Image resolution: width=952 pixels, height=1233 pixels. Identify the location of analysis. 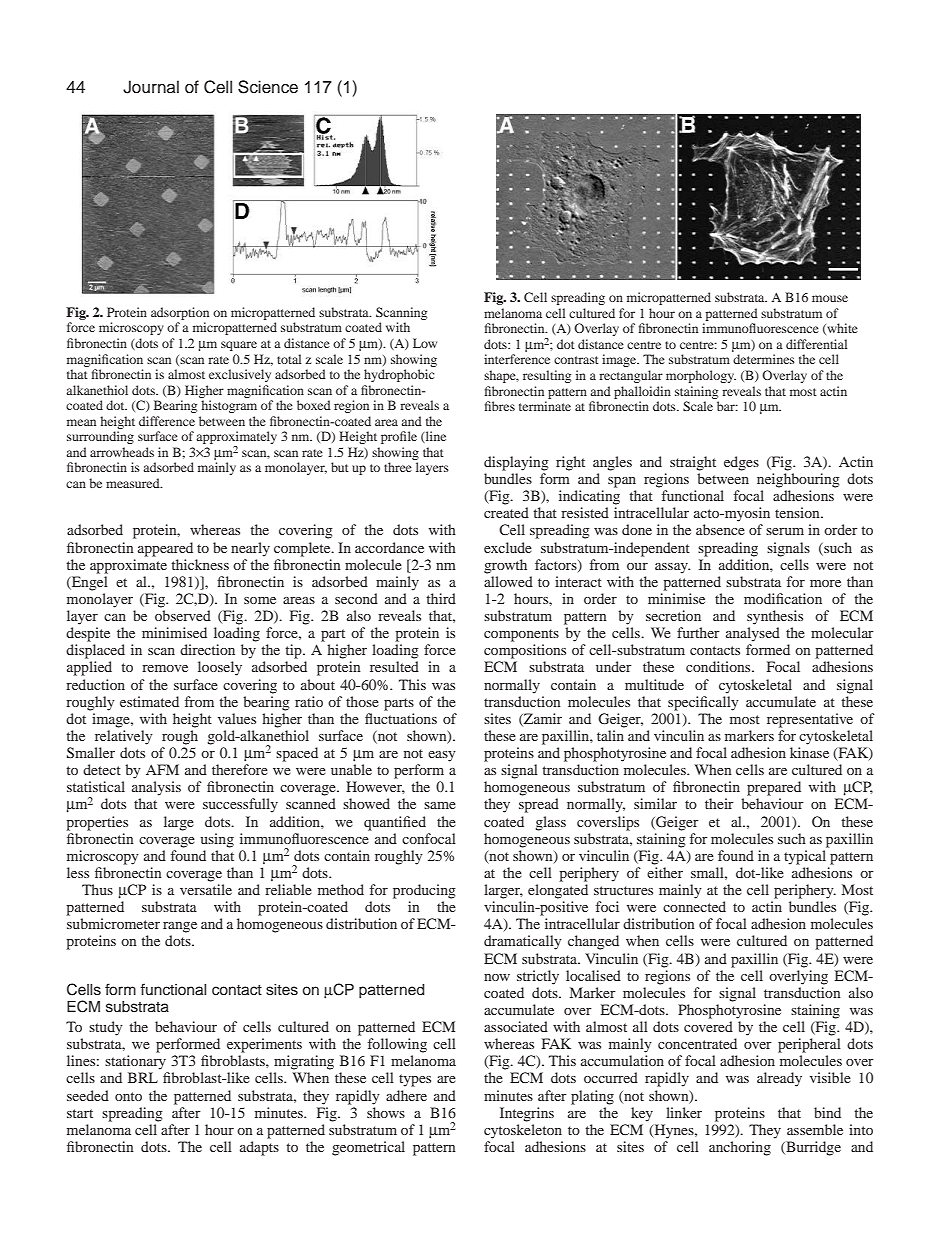
(156, 788).
